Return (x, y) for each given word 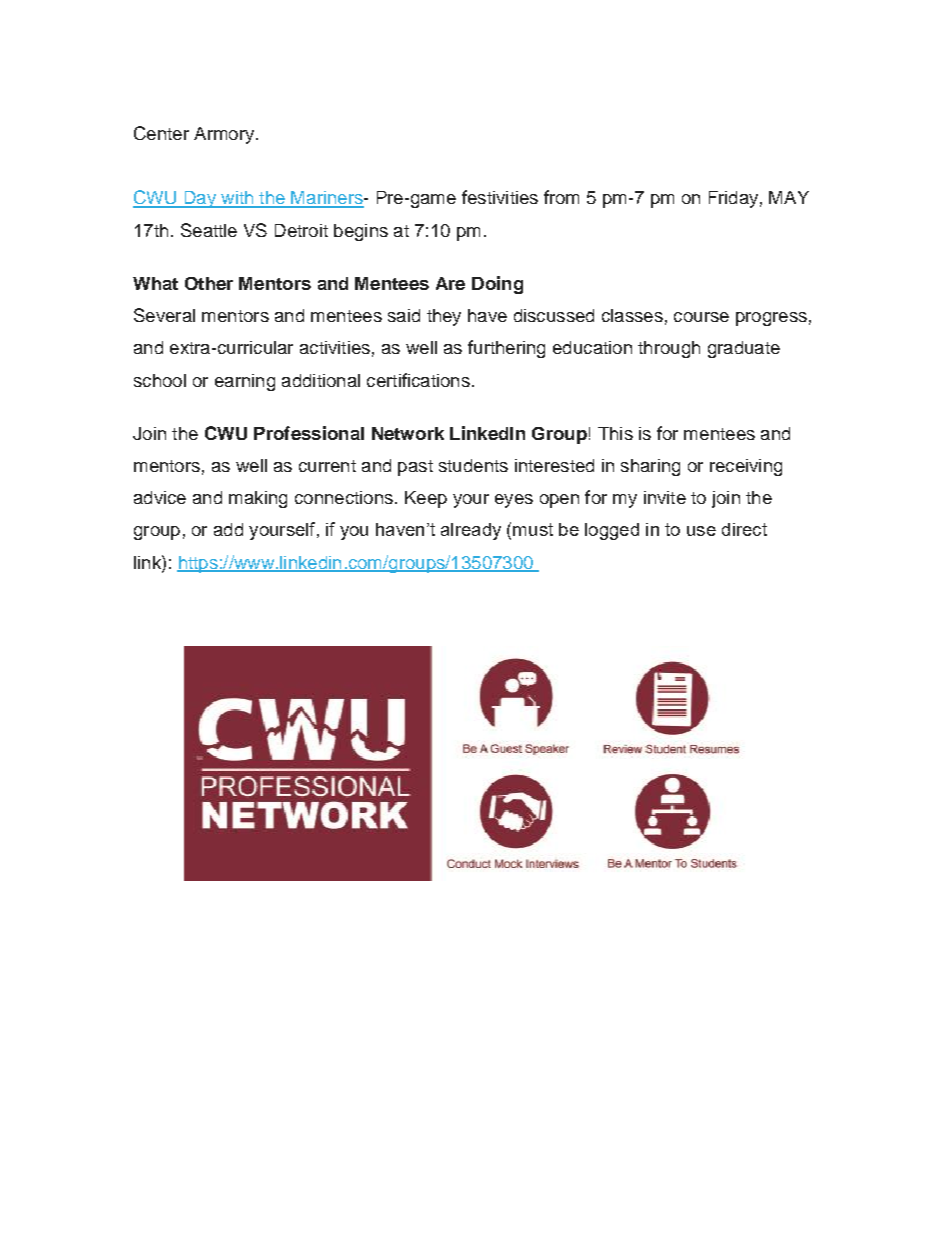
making (258, 499)
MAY (789, 197)
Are (450, 283)
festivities (500, 197)
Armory (225, 135)
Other (209, 283)
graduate (744, 349)
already (471, 531)
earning (245, 382)
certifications (418, 380)
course (701, 317)
